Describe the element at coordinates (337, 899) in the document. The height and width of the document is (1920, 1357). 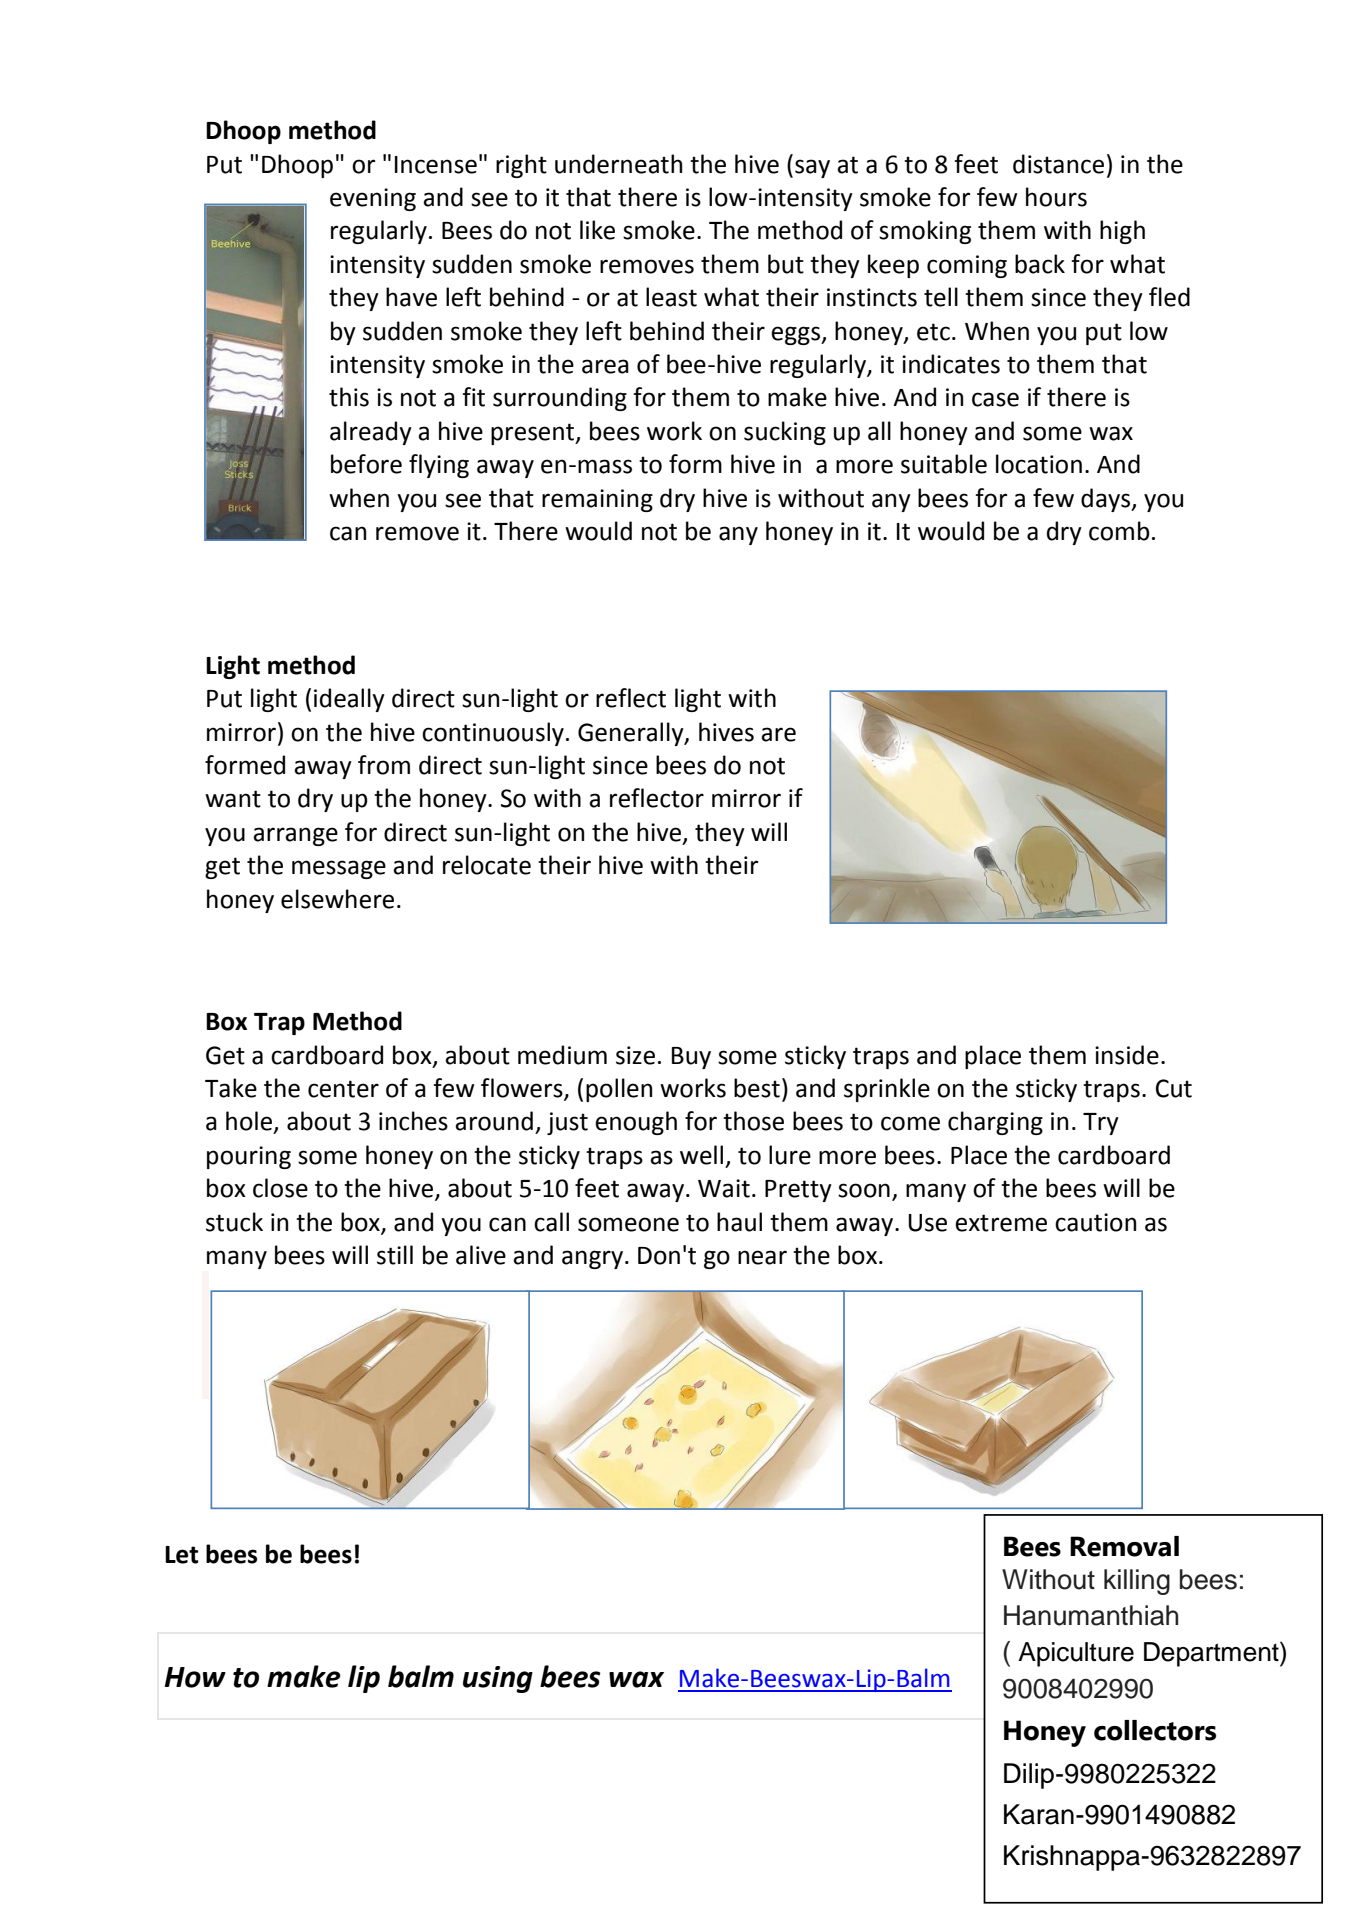
I see `elsewhere` at that location.
